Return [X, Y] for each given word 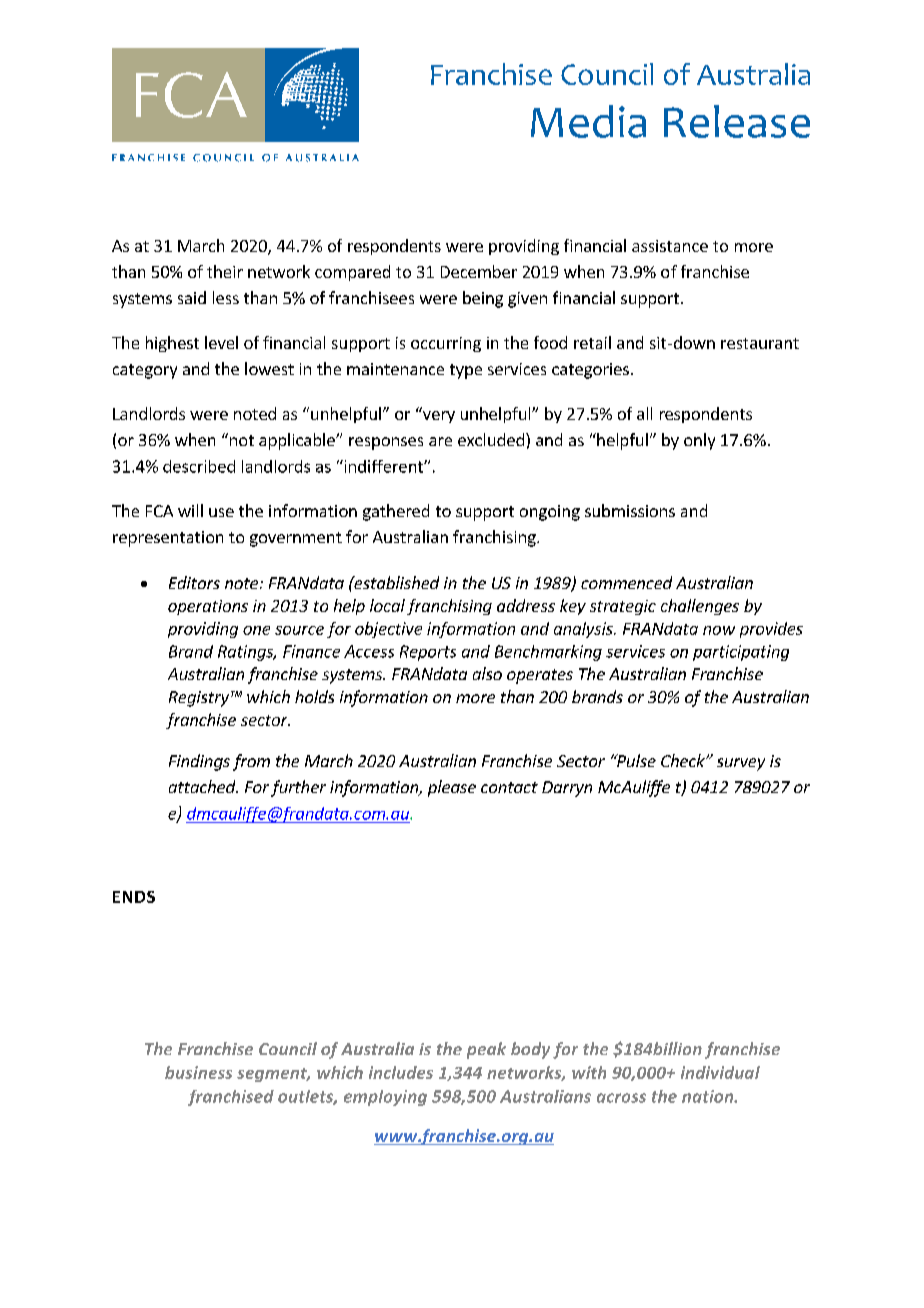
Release [737, 121]
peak [486, 1050]
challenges [700, 607]
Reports [428, 653]
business [198, 1072]
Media [588, 121]
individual [720, 1072]
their [225, 271]
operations [208, 607]
